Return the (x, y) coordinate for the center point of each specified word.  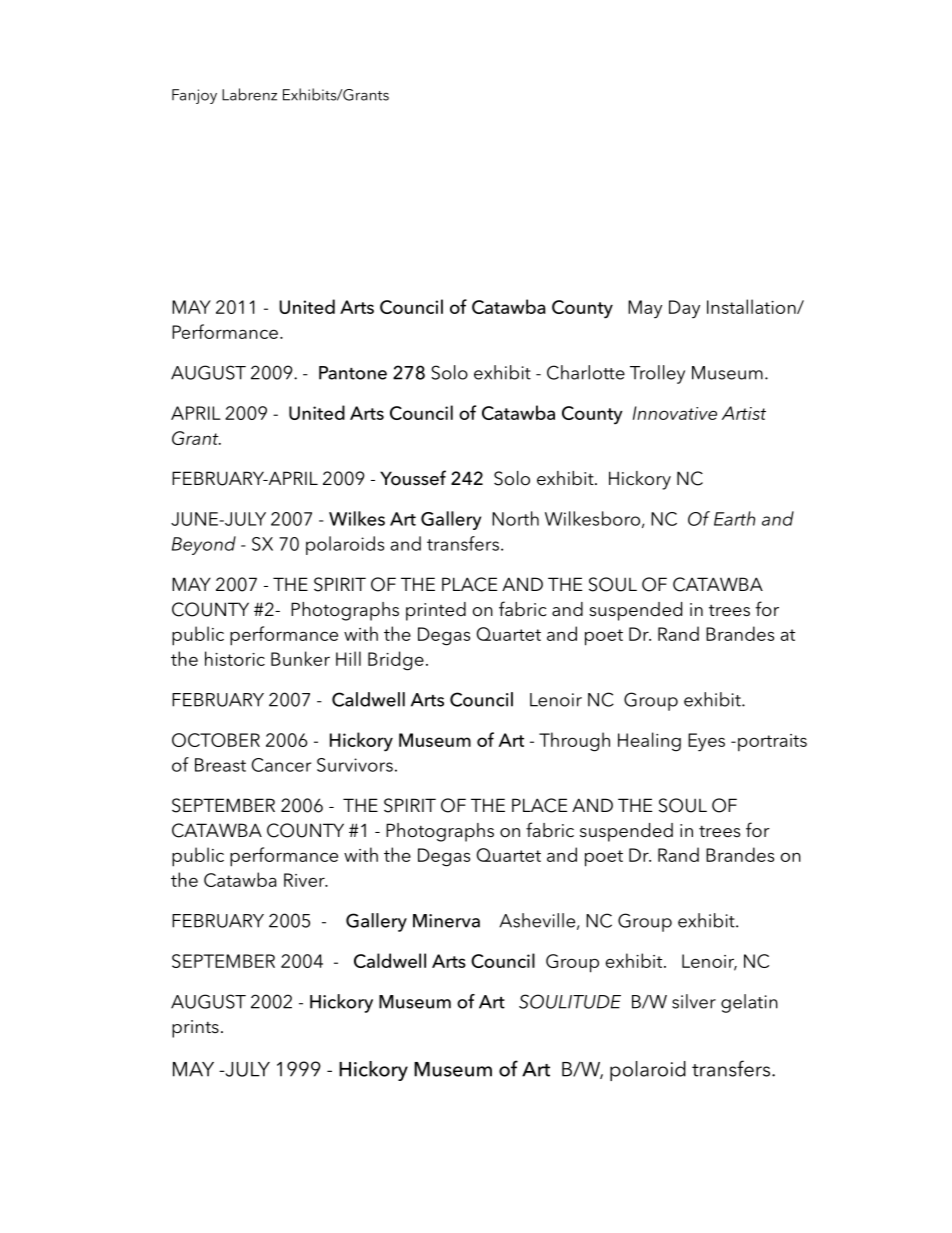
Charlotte (586, 372)
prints (195, 1029)
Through (574, 742)
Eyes (706, 742)
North (515, 518)
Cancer (281, 765)
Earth (734, 518)
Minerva (446, 921)
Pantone (353, 373)
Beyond (204, 545)
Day (684, 309)
